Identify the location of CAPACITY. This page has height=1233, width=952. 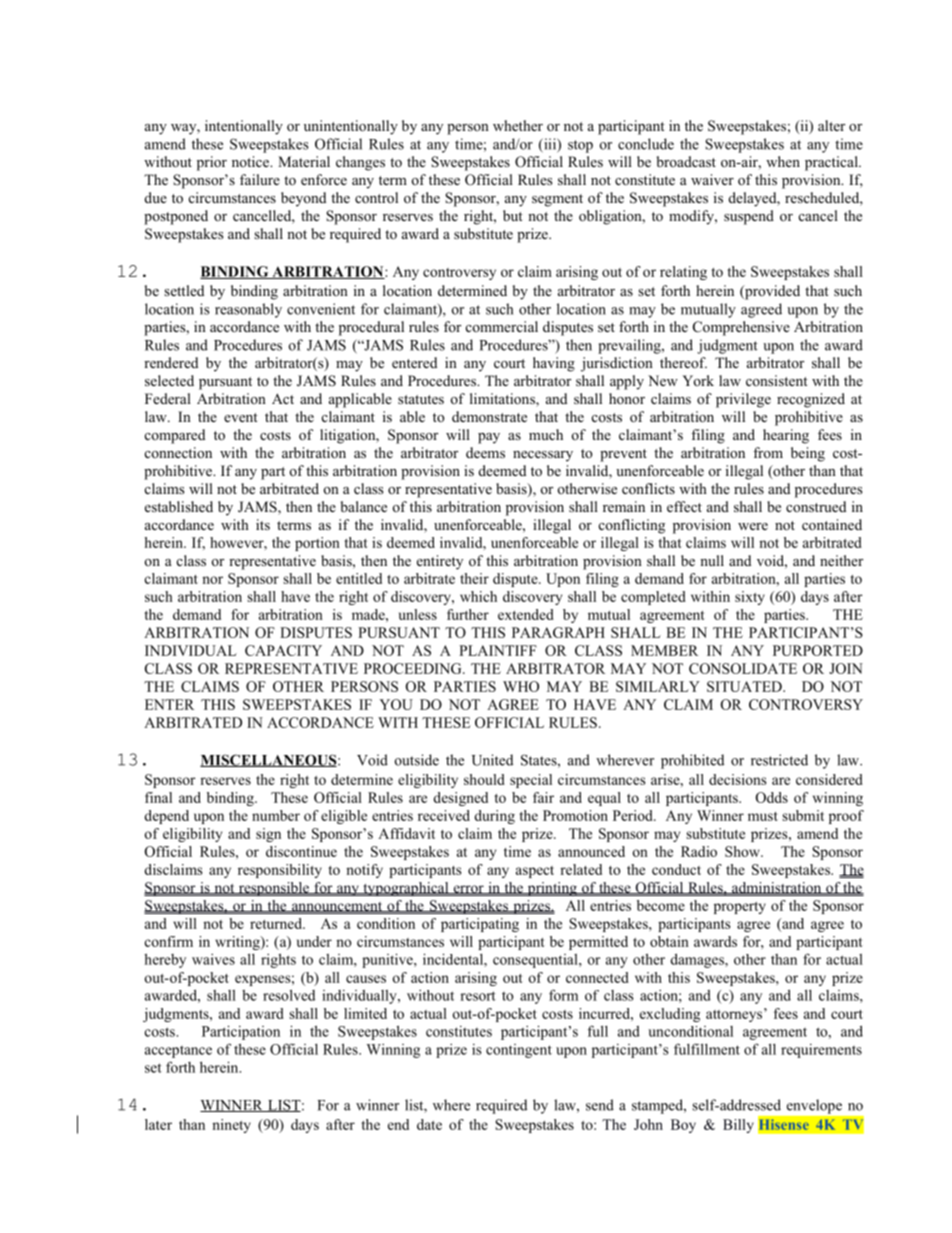
(283, 650).
